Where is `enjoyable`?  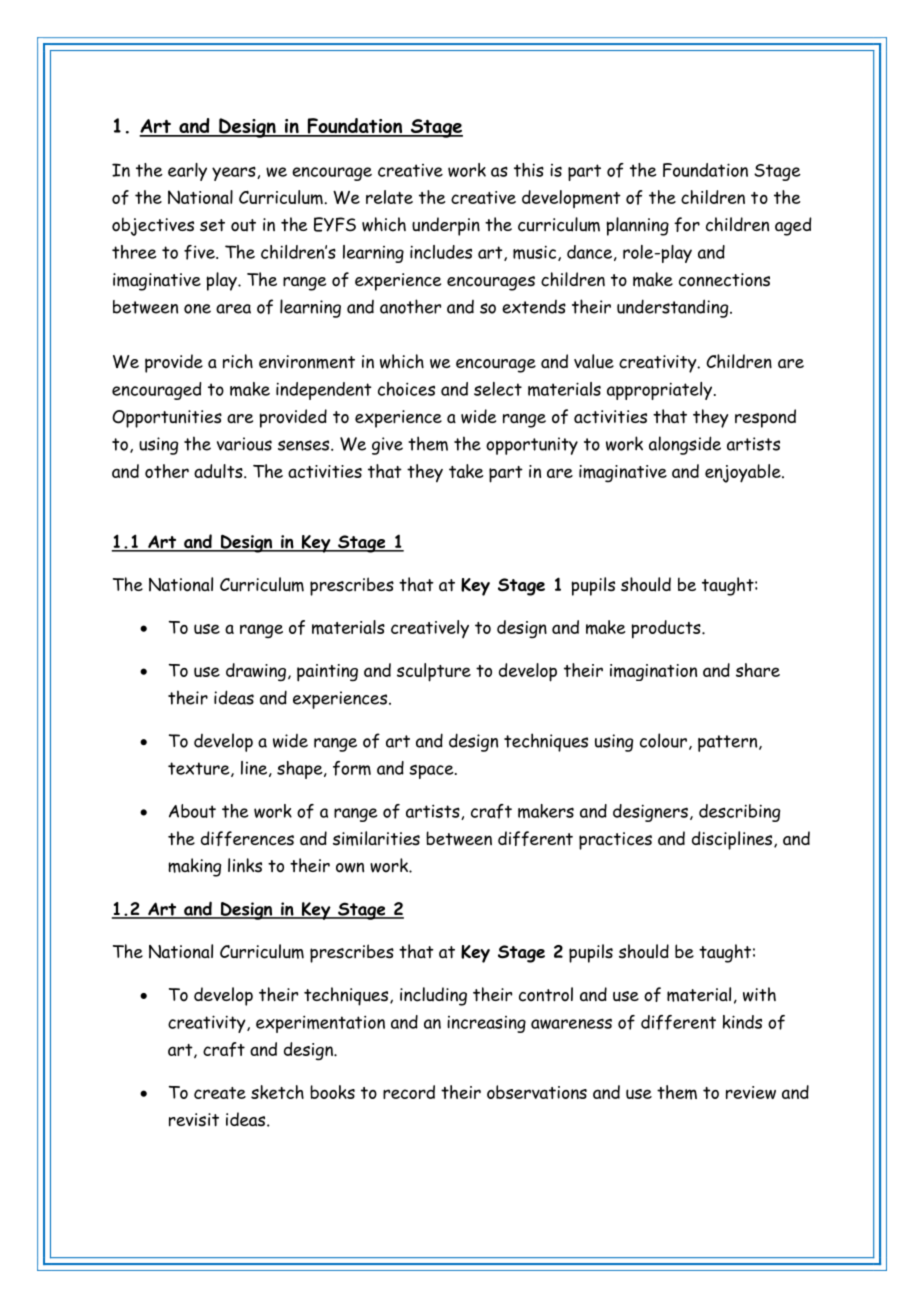 enjoyable is located at coordinates (744, 473).
